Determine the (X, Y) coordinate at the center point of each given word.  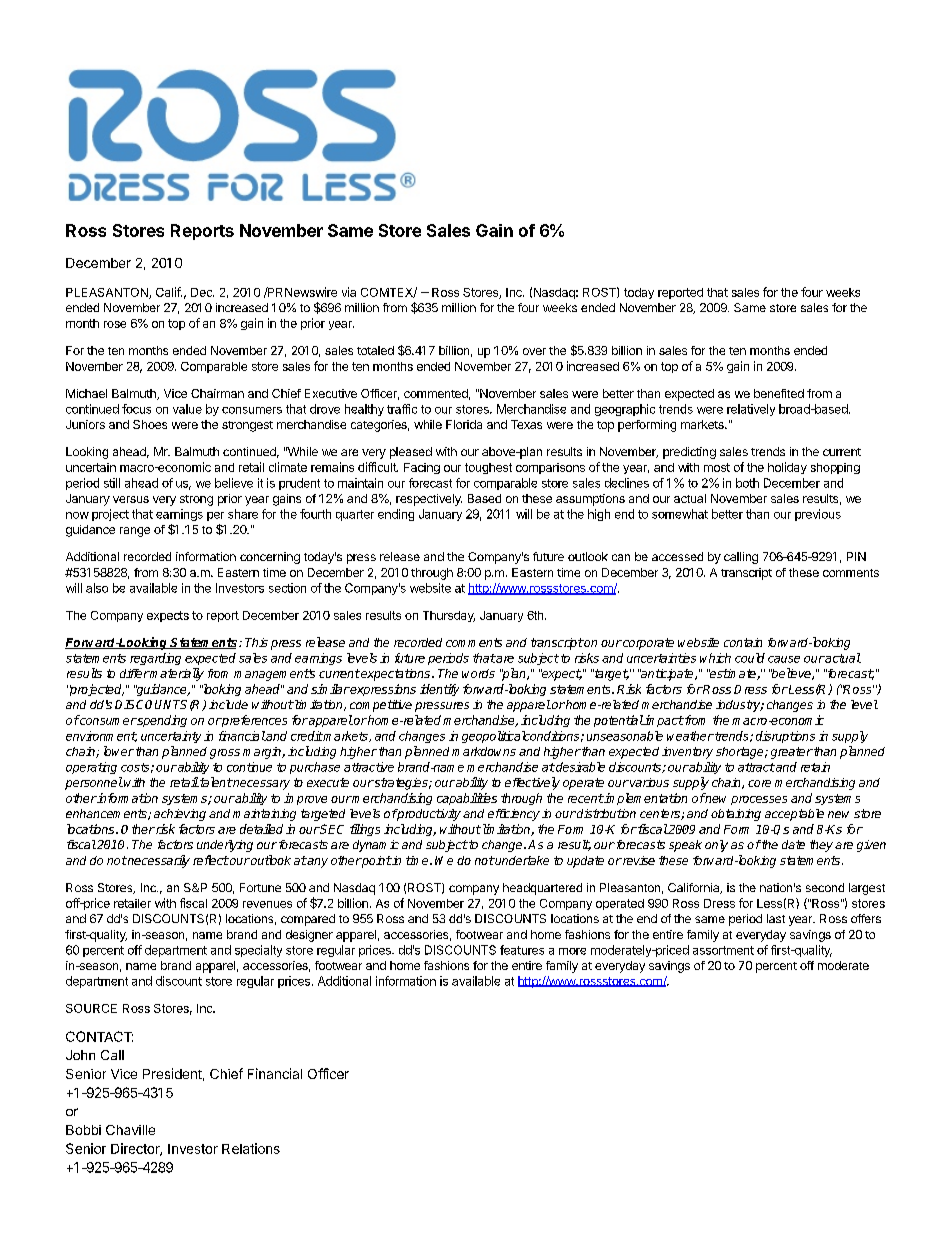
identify (439, 690)
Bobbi (83, 1130)
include (228, 704)
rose (115, 324)
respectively (429, 500)
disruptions (785, 737)
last (776, 918)
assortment (723, 950)
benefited (779, 393)
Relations (251, 1148)
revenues (267, 904)
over (534, 351)
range (135, 532)
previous (818, 515)
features (522, 950)
